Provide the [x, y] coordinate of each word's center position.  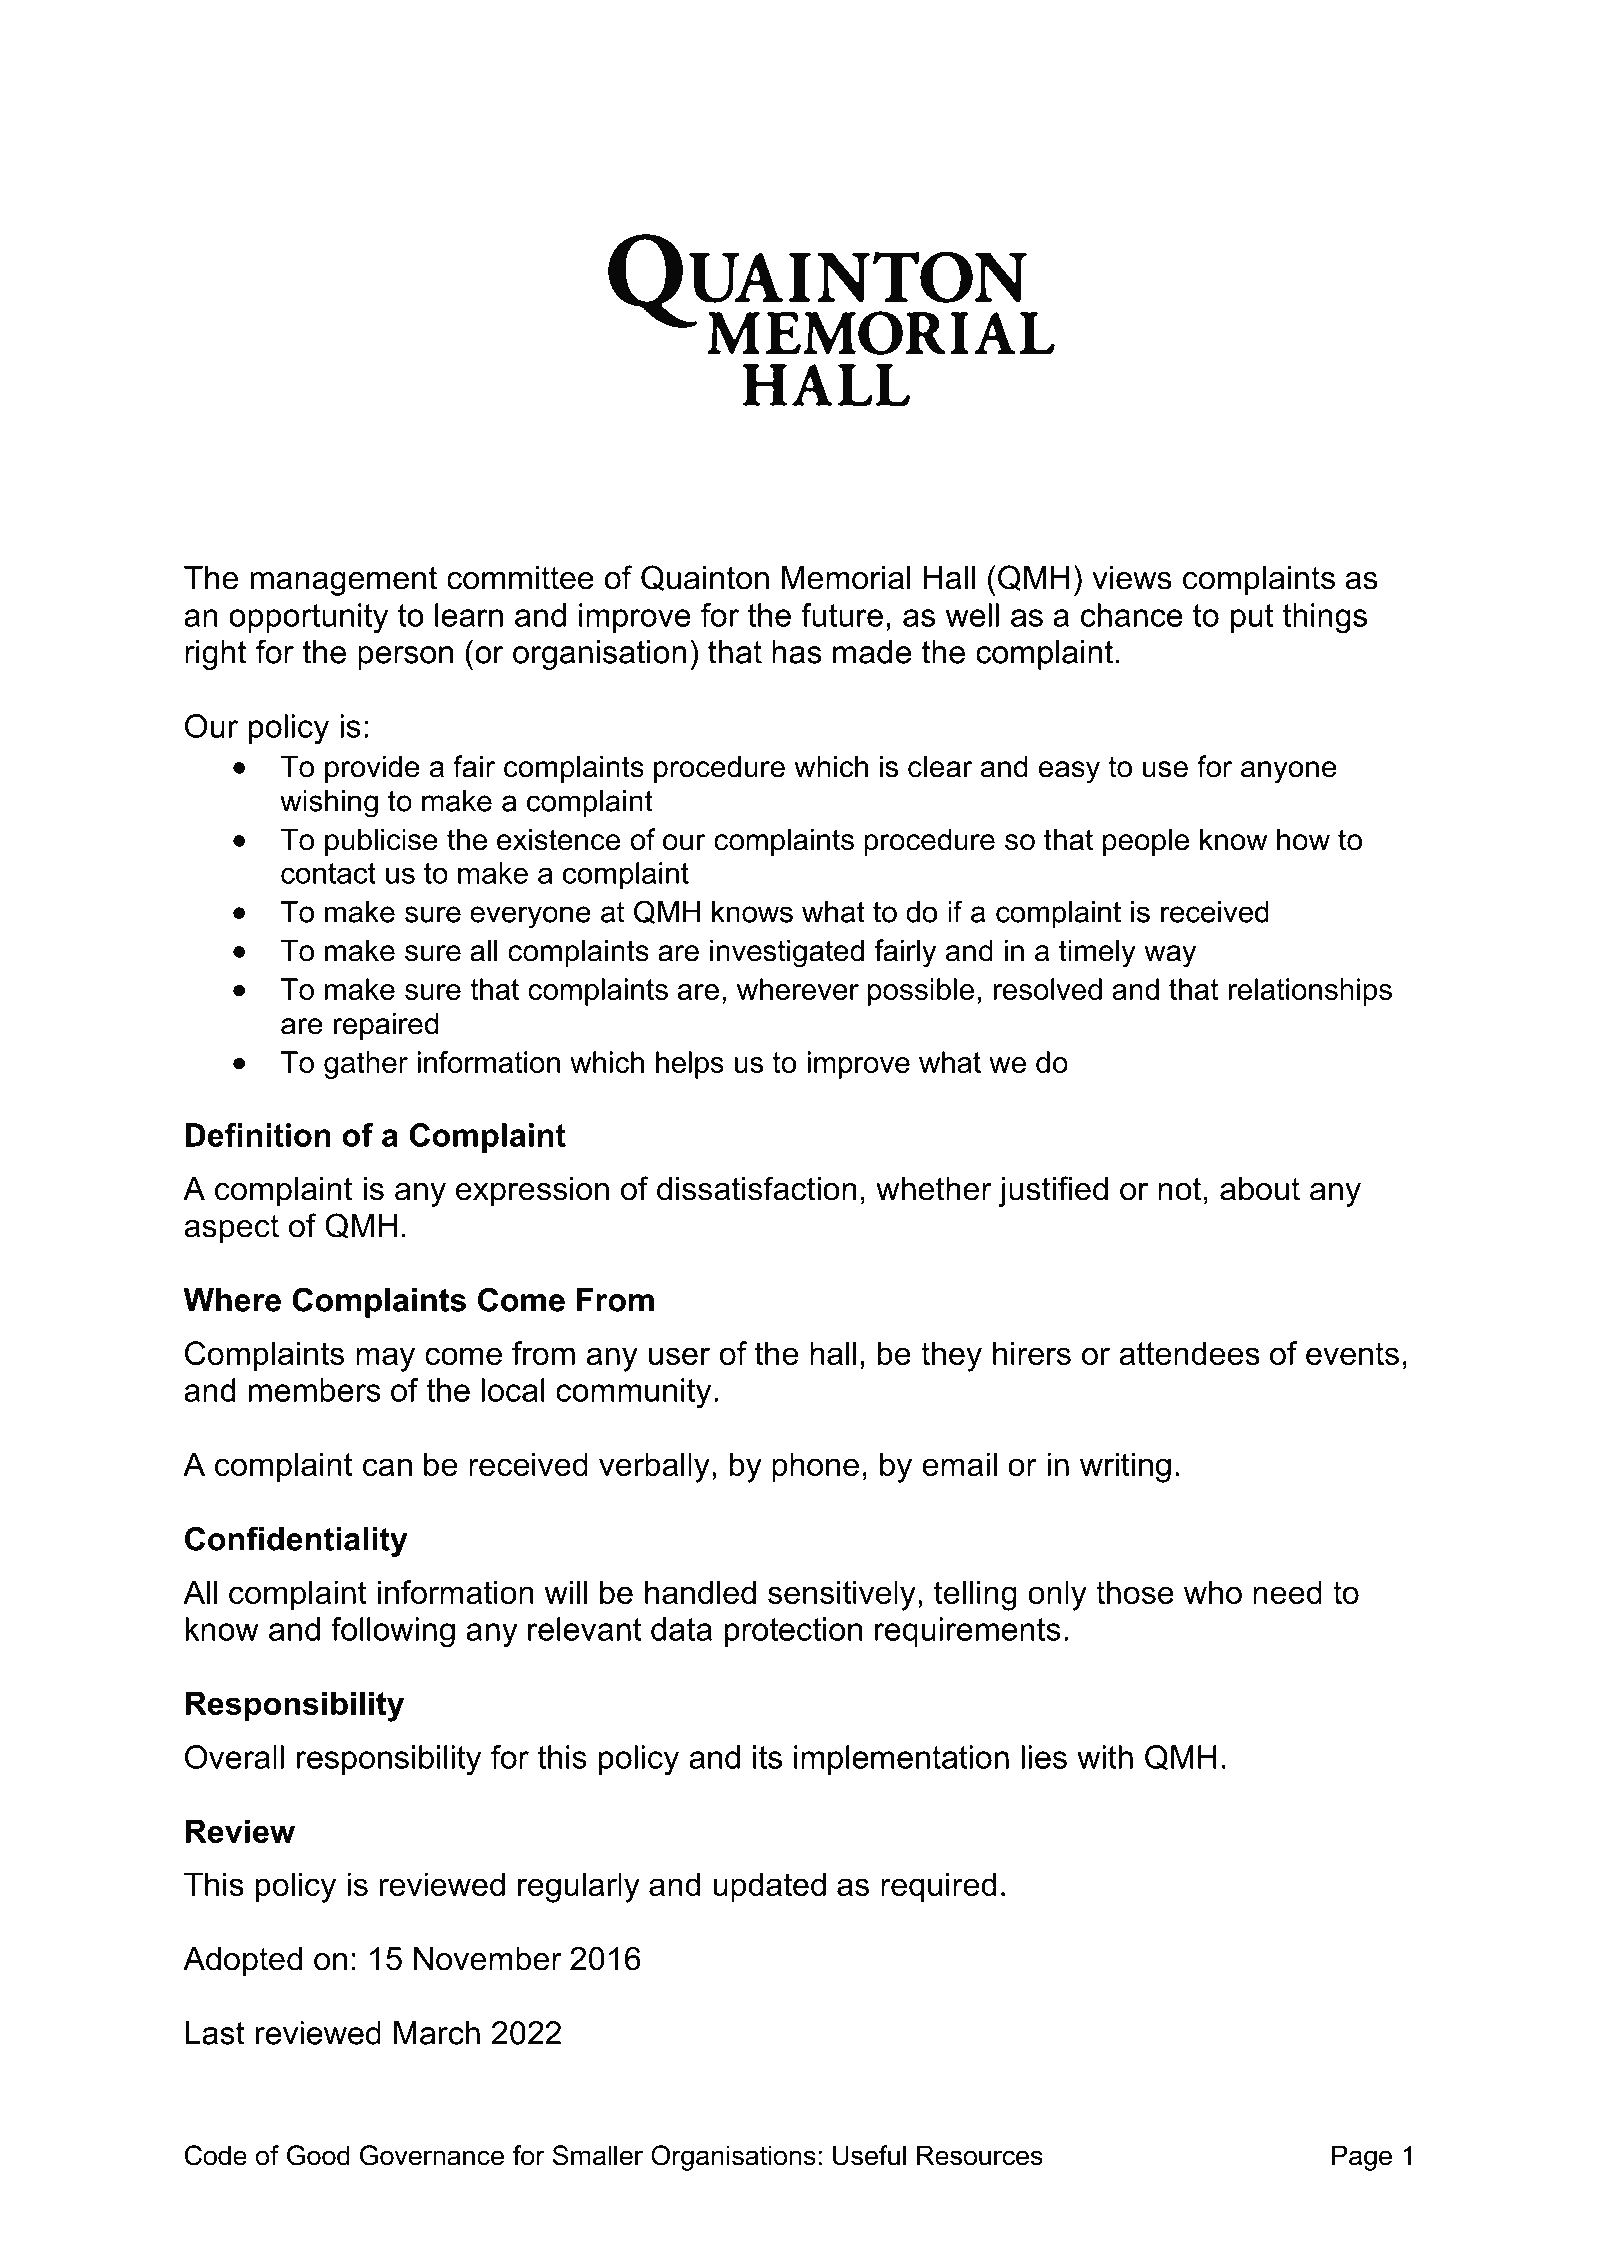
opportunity [309, 618]
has [797, 652]
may [385, 1359]
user [679, 1356]
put [1252, 618]
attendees [1189, 1353]
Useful [869, 2155]
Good [318, 2155]
